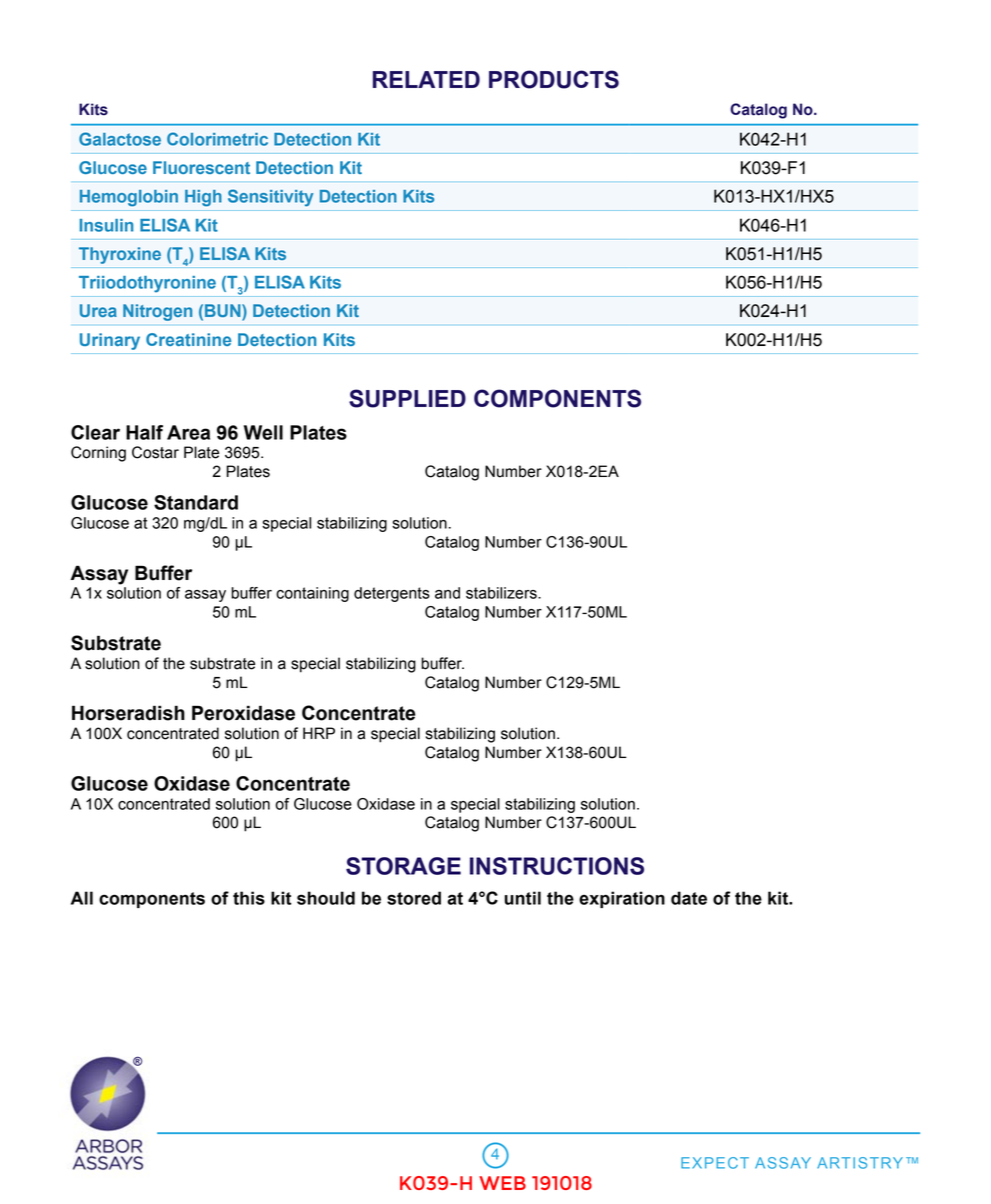 The width and height of the document is (991, 1204). Describe the element at coordinates (403, 866) in the document. I see `STORAGE` at that location.
